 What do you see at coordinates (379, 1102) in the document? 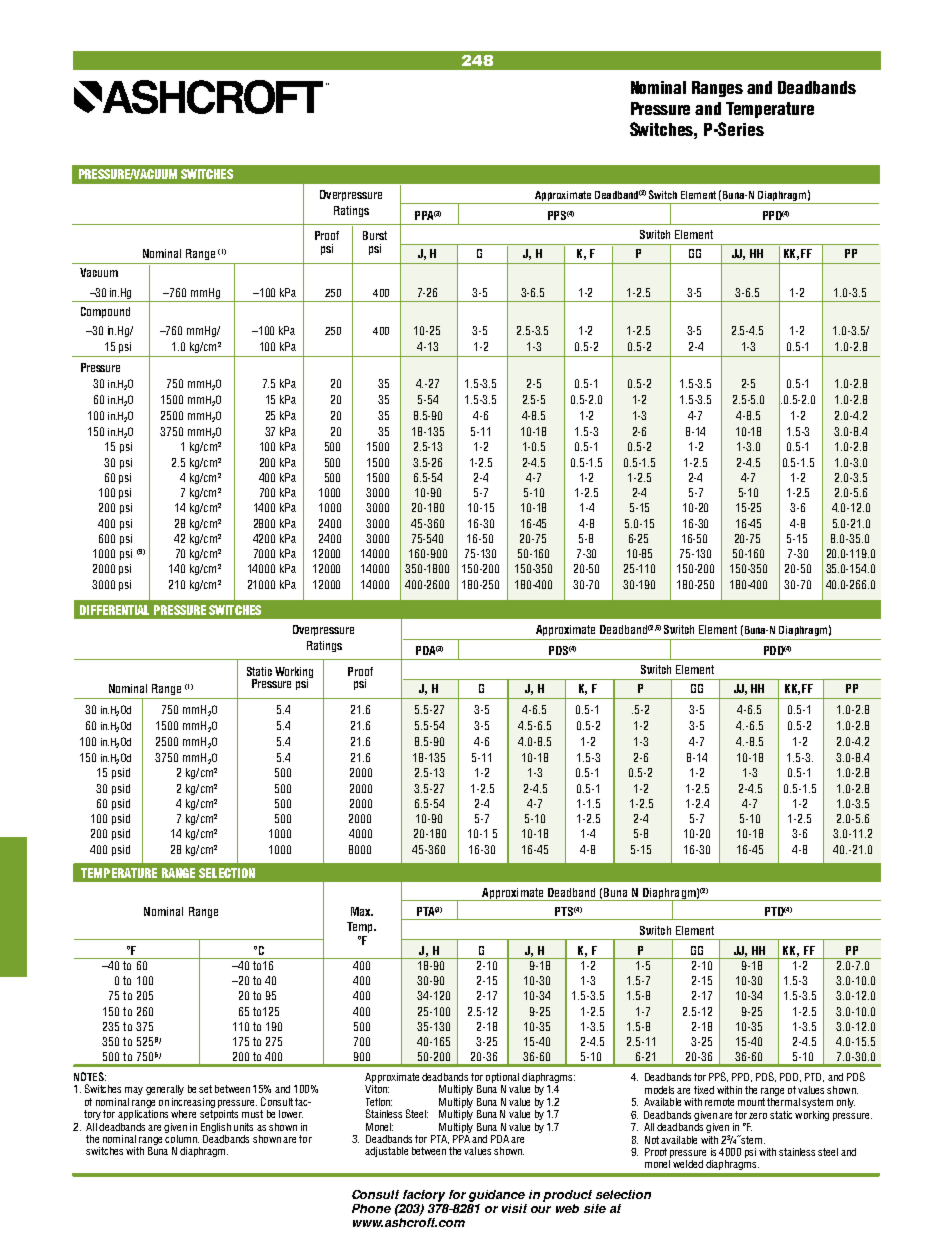
I see `Teflon` at bounding box center [379, 1102].
